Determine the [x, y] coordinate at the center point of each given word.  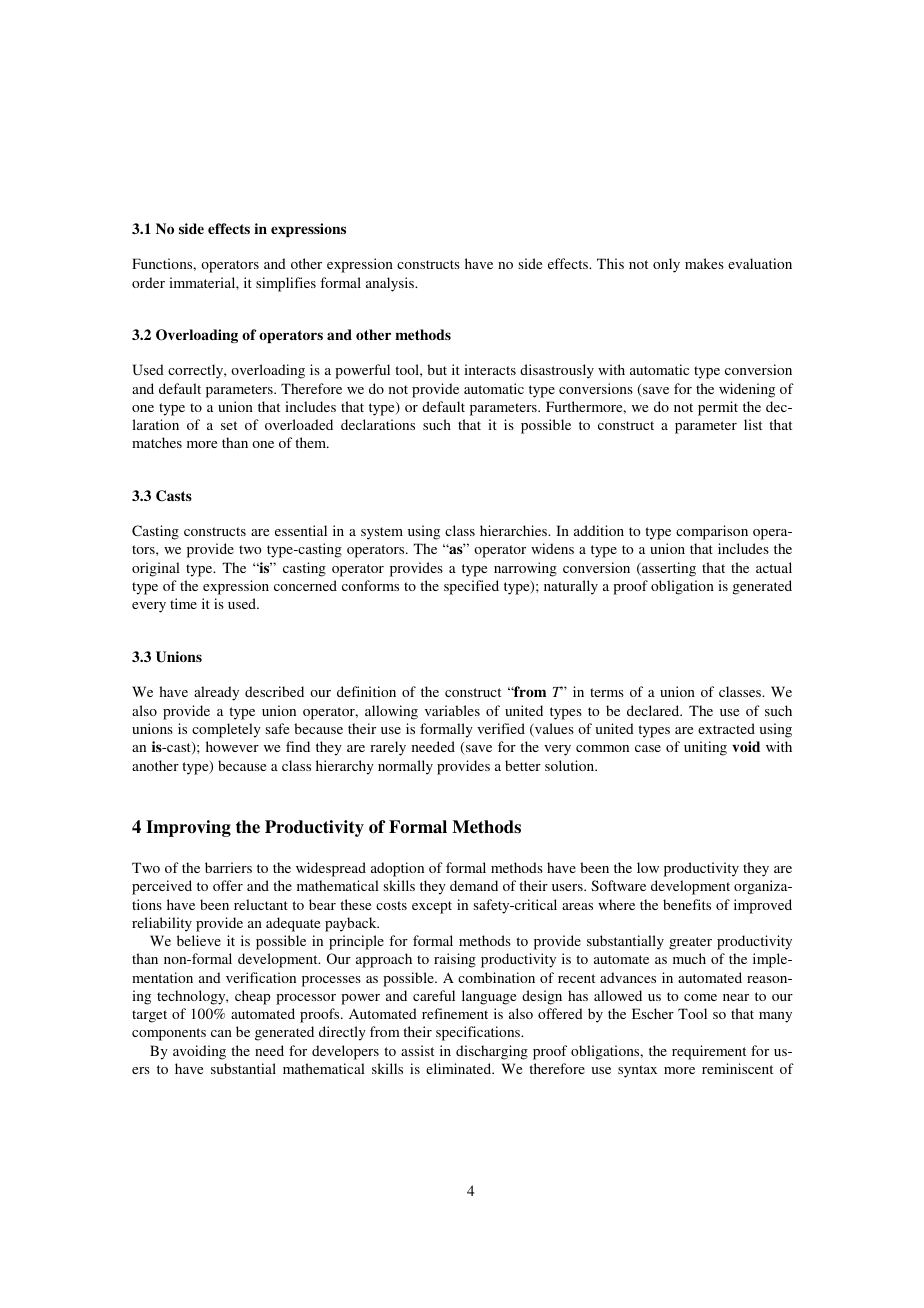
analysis [391, 284]
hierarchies [515, 530]
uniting [705, 748]
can [221, 1033]
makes [704, 263]
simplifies [286, 284]
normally [405, 767]
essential [301, 530]
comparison [712, 532]
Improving [188, 828]
